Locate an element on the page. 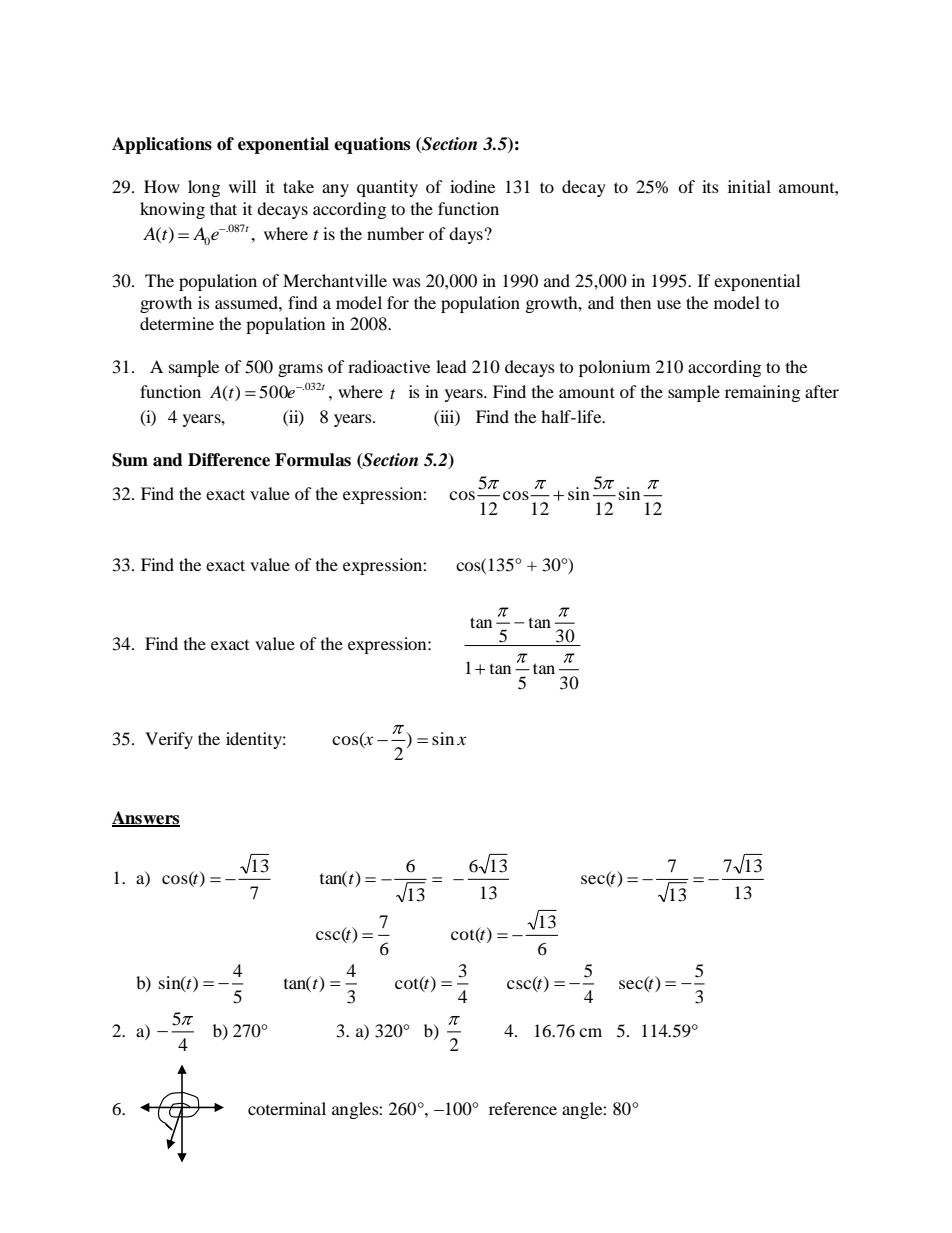 The image size is (952, 1233). after is located at coordinates (822, 391).
